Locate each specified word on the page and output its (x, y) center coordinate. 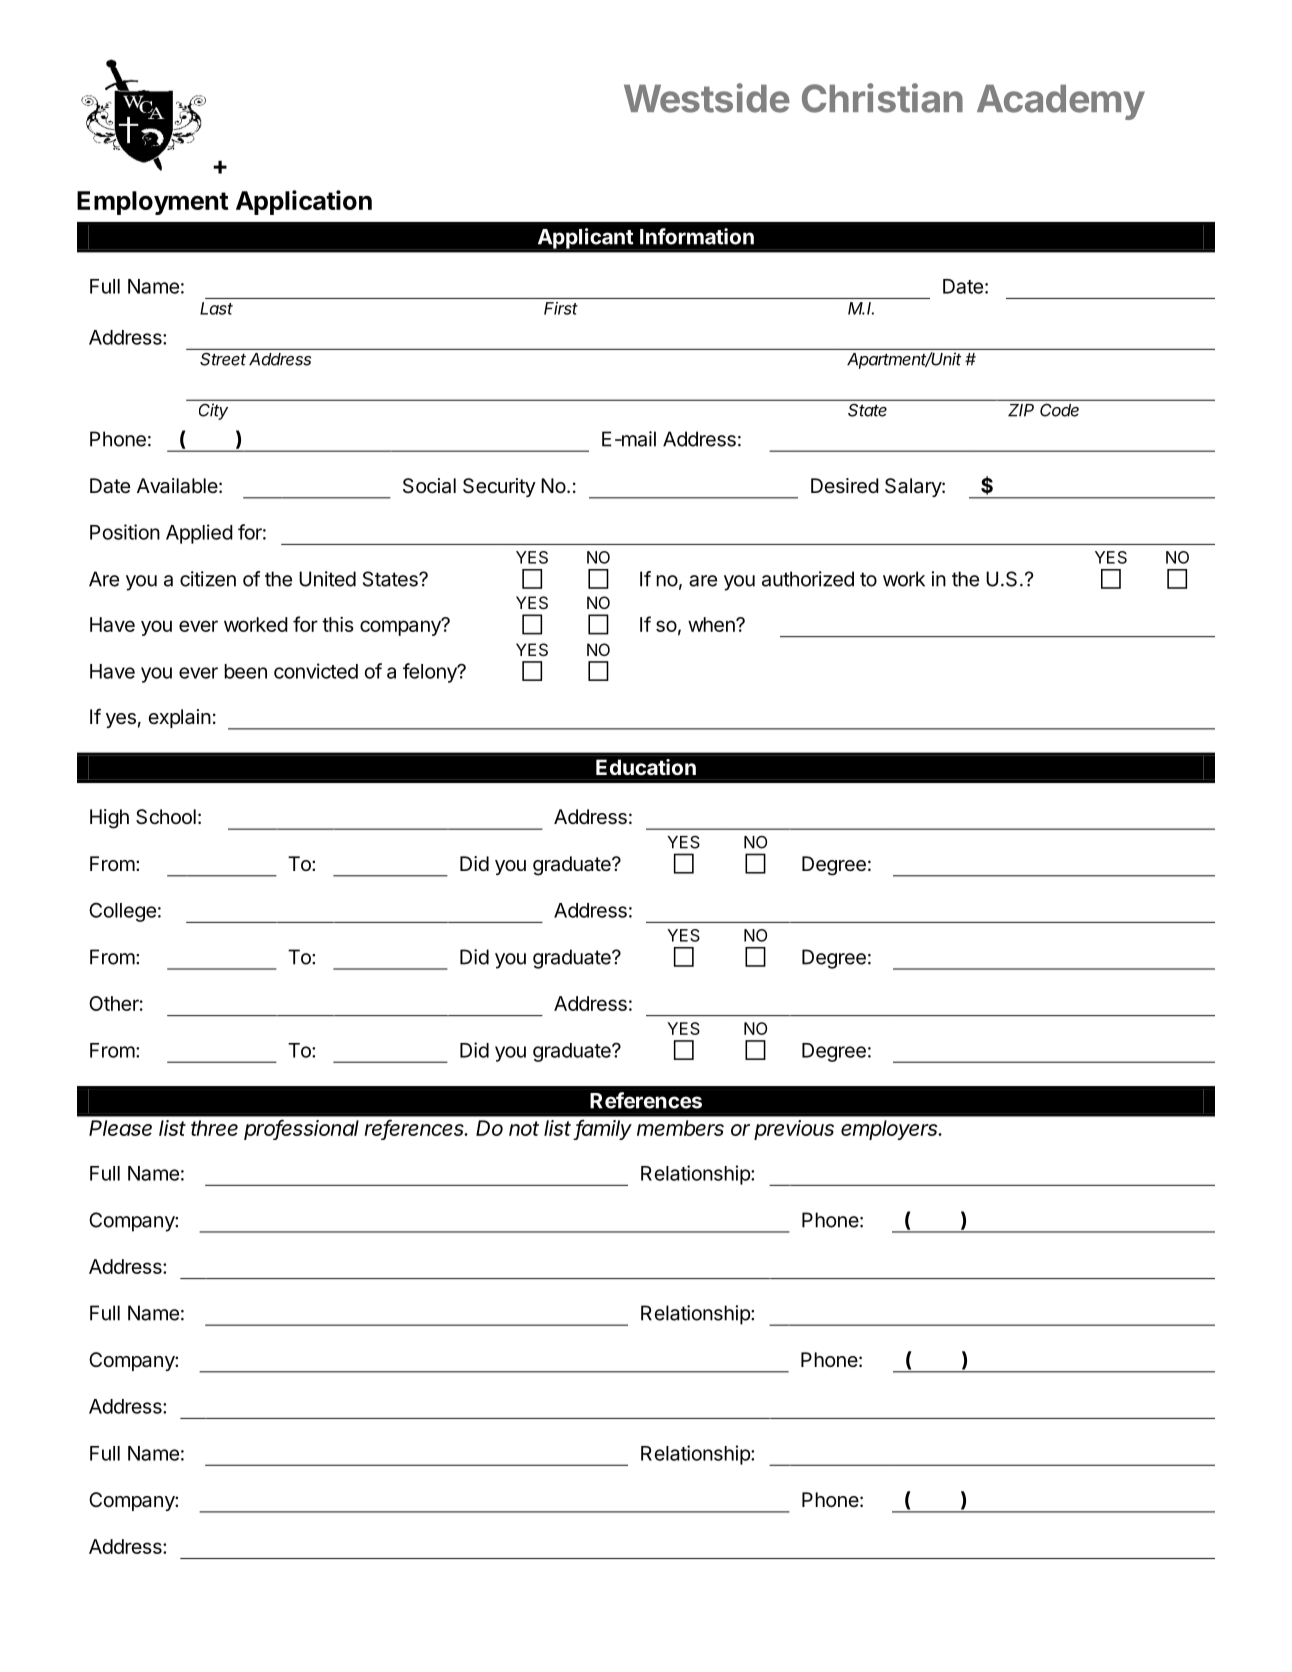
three (214, 1128)
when (712, 624)
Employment (152, 203)
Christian (882, 98)
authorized (808, 579)
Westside (707, 98)
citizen (208, 579)
